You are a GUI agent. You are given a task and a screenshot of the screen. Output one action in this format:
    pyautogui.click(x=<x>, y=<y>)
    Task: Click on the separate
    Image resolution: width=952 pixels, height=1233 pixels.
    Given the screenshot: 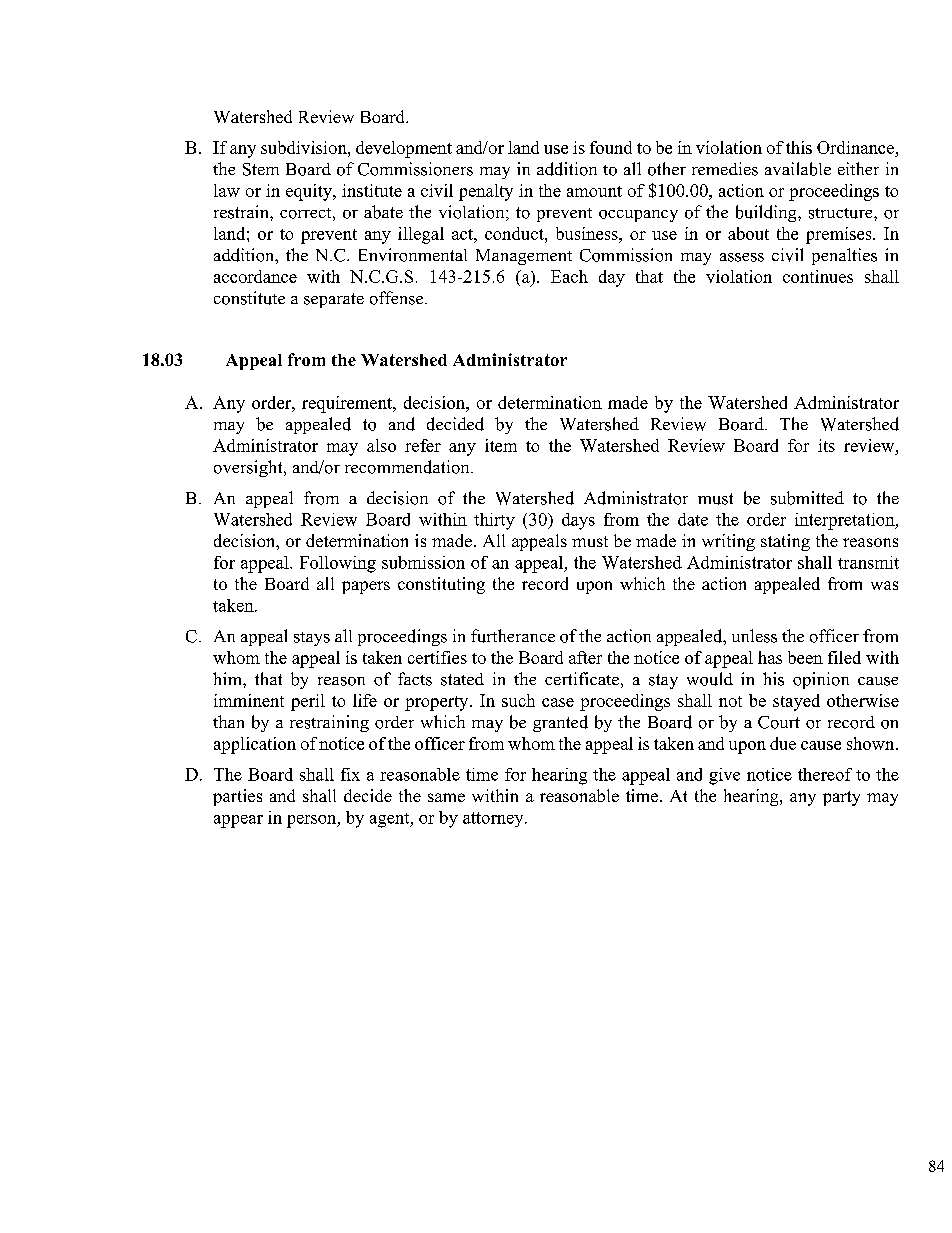 What is the action you would take?
    pyautogui.click(x=334, y=300)
